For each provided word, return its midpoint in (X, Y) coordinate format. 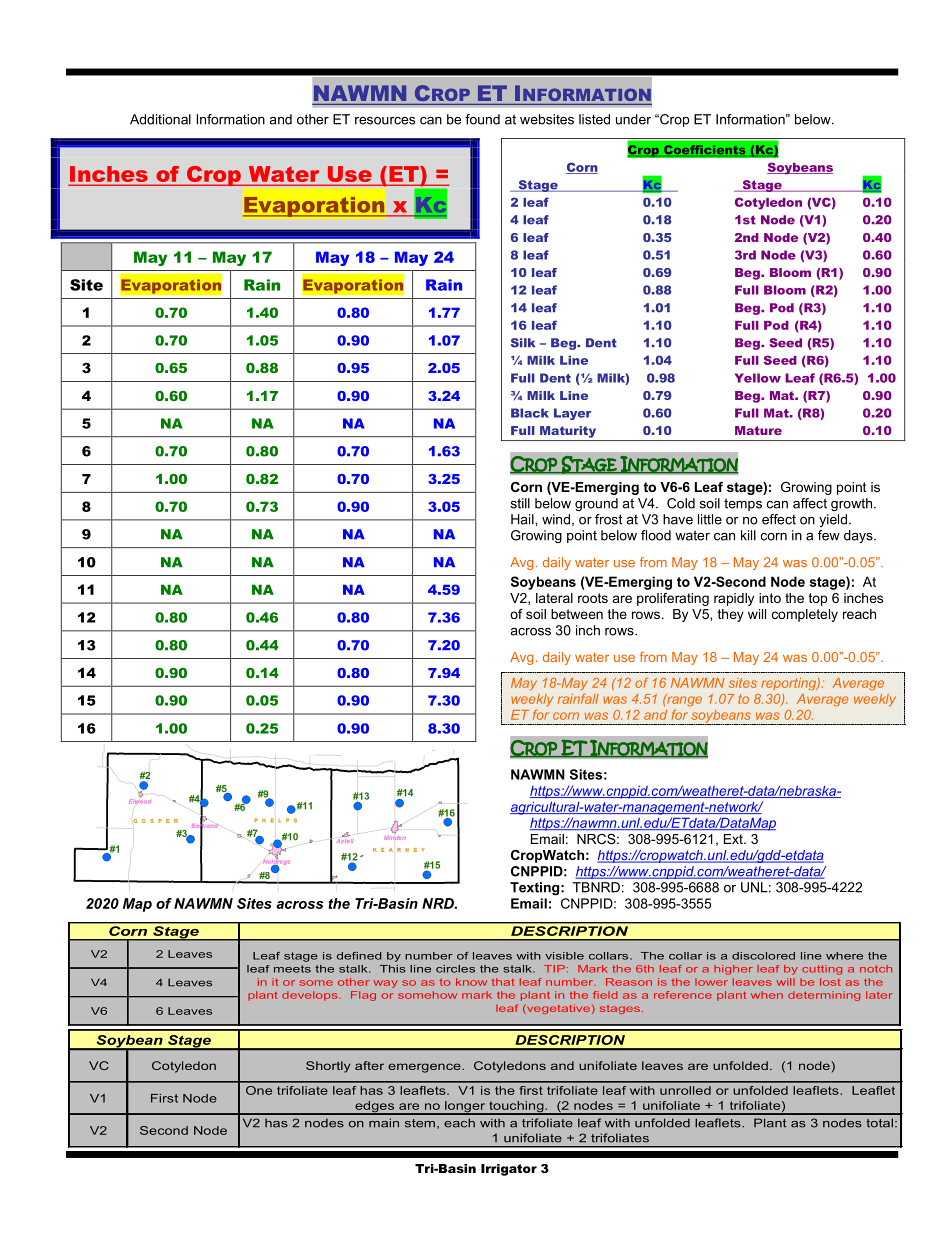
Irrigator (509, 1170)
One (259, 1090)
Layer (572, 414)
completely (805, 615)
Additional (160, 119)
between (577, 614)
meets (292, 969)
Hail (523, 519)
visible (564, 956)
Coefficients (704, 149)
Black (530, 413)
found (482, 119)
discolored (763, 956)
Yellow (758, 378)
